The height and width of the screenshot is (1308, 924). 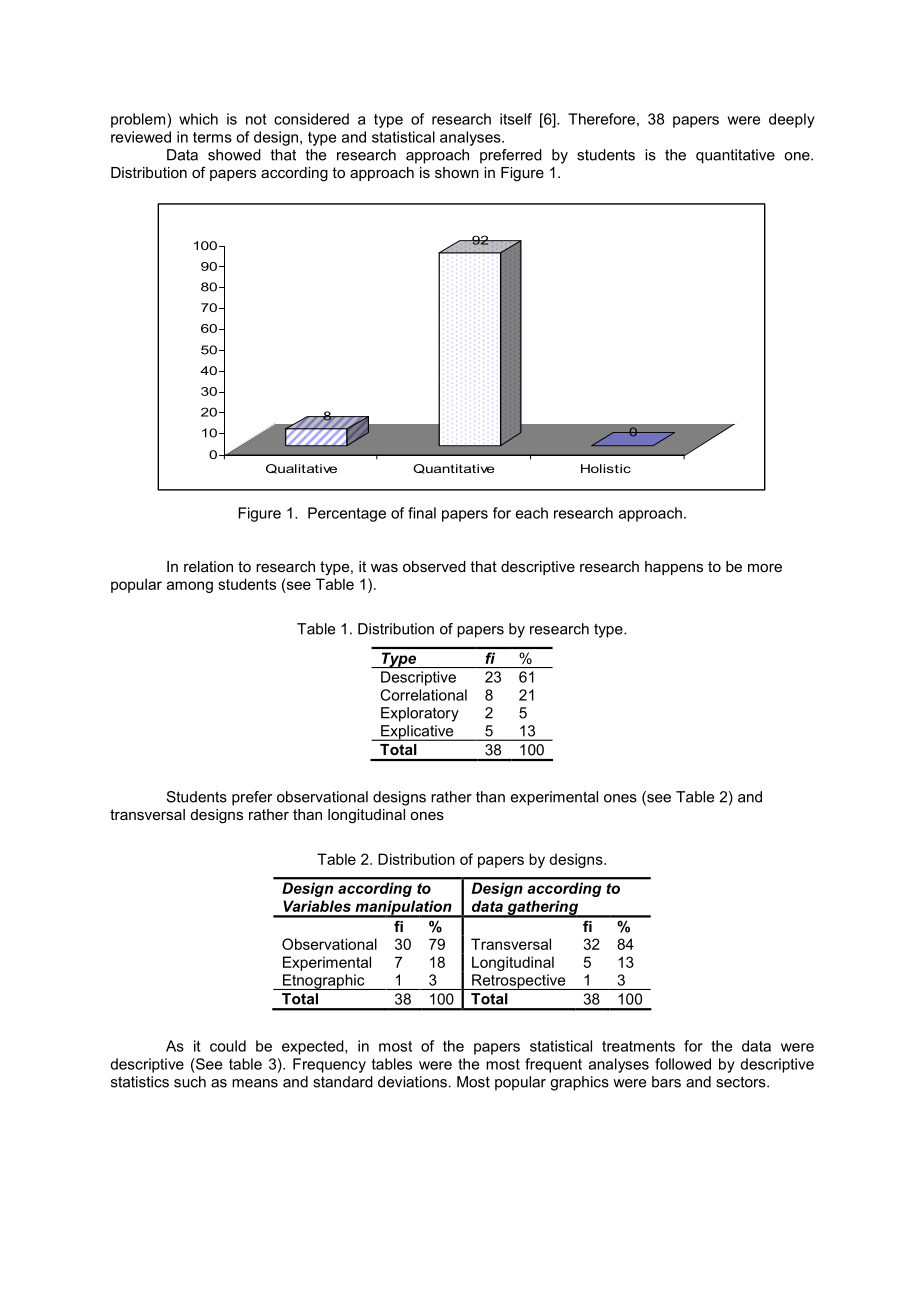 What do you see at coordinates (457, 172) in the screenshot?
I see `shown` at bounding box center [457, 172].
